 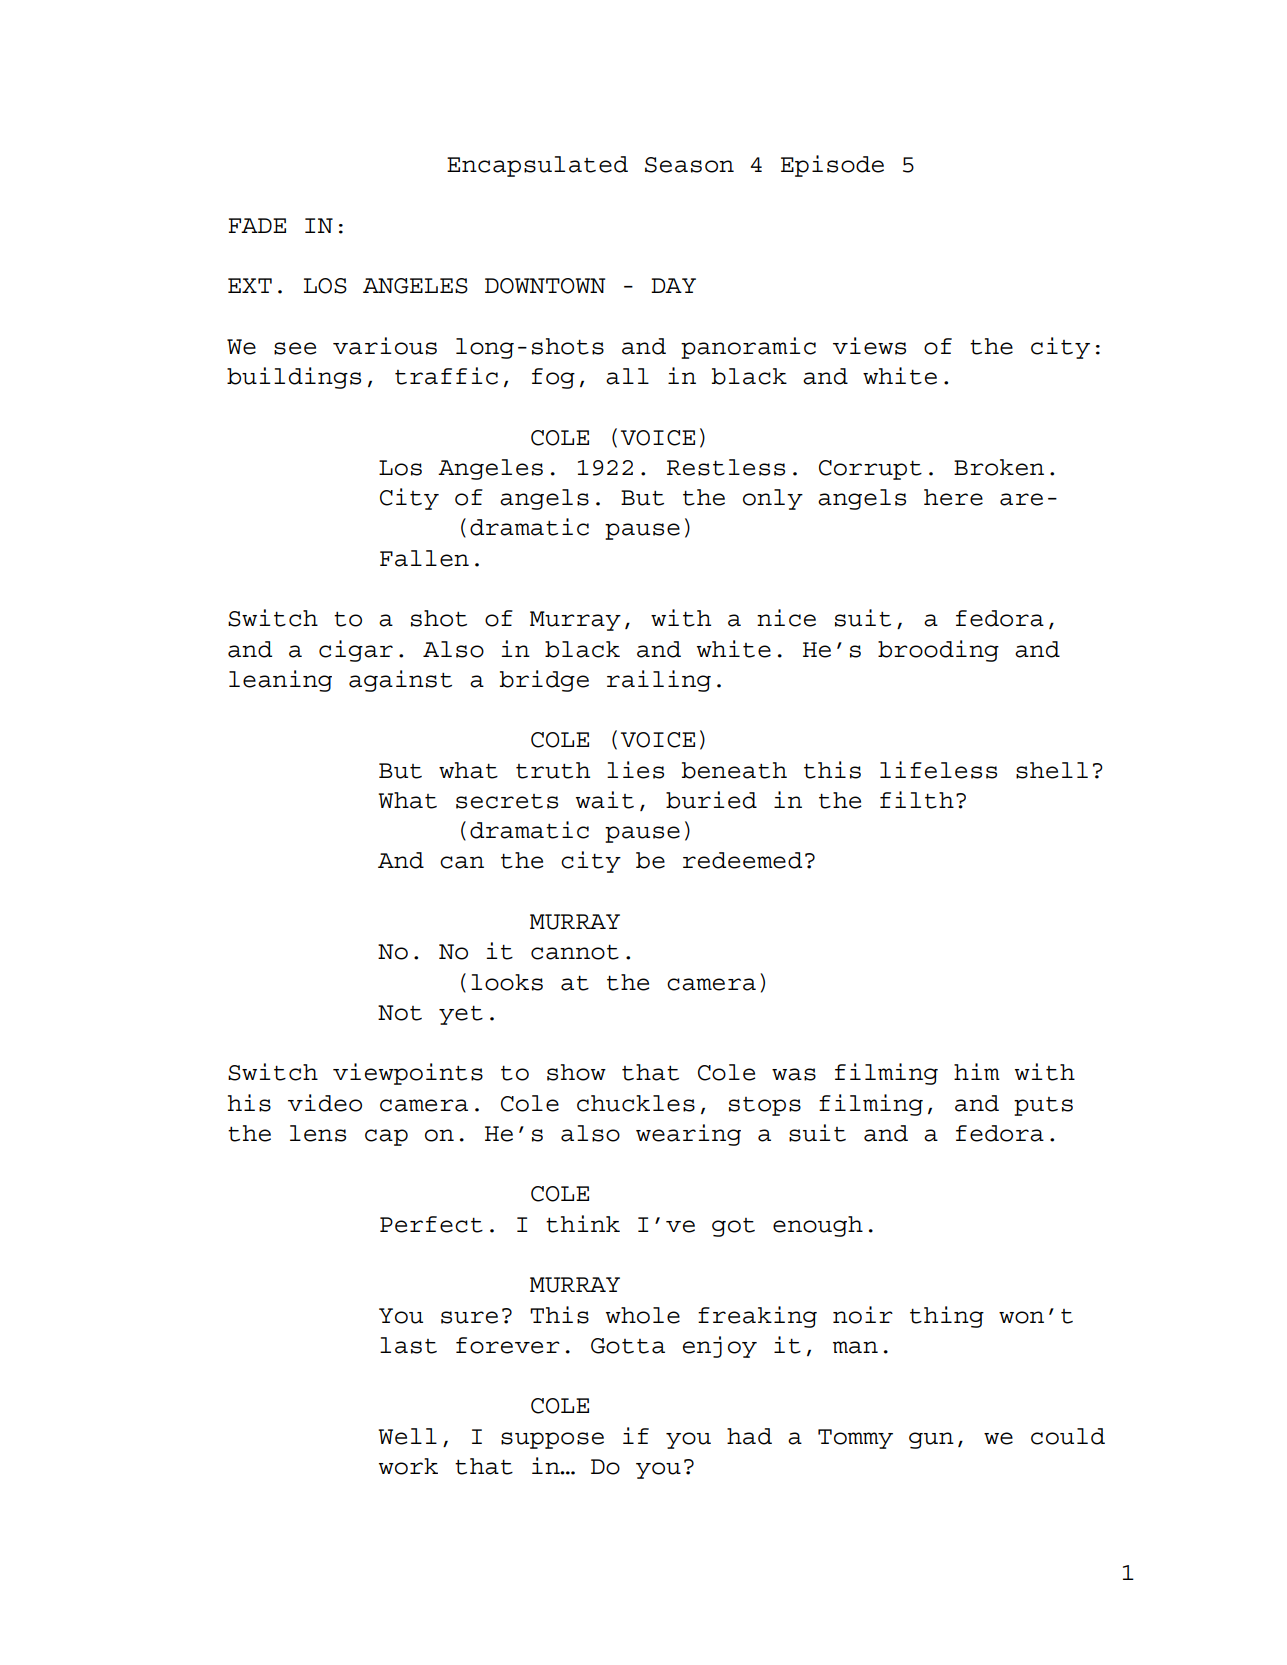 I want to click on Episode, so click(x=832, y=166).
